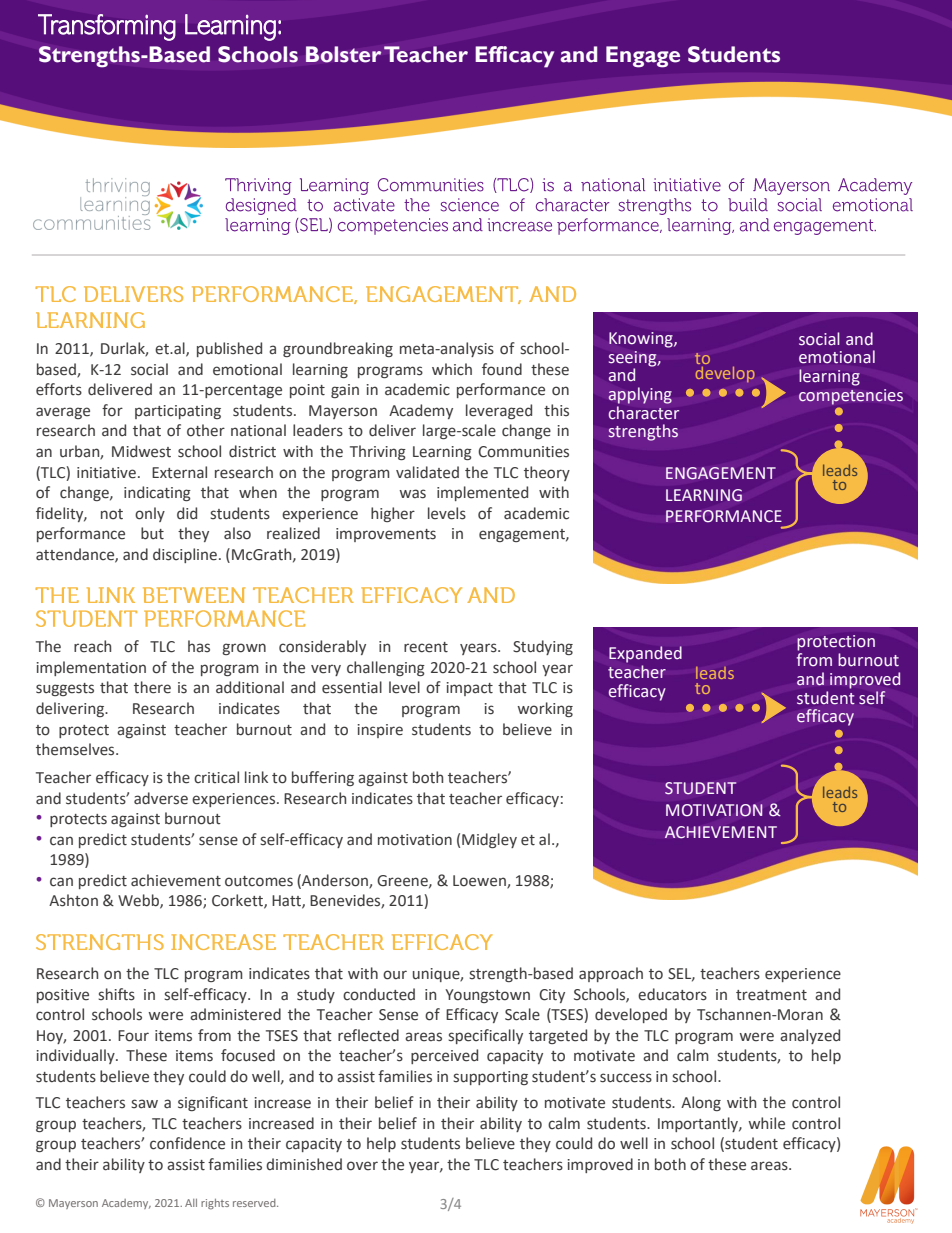 The width and height of the screenshot is (952, 1233). I want to click on while, so click(766, 1123).
